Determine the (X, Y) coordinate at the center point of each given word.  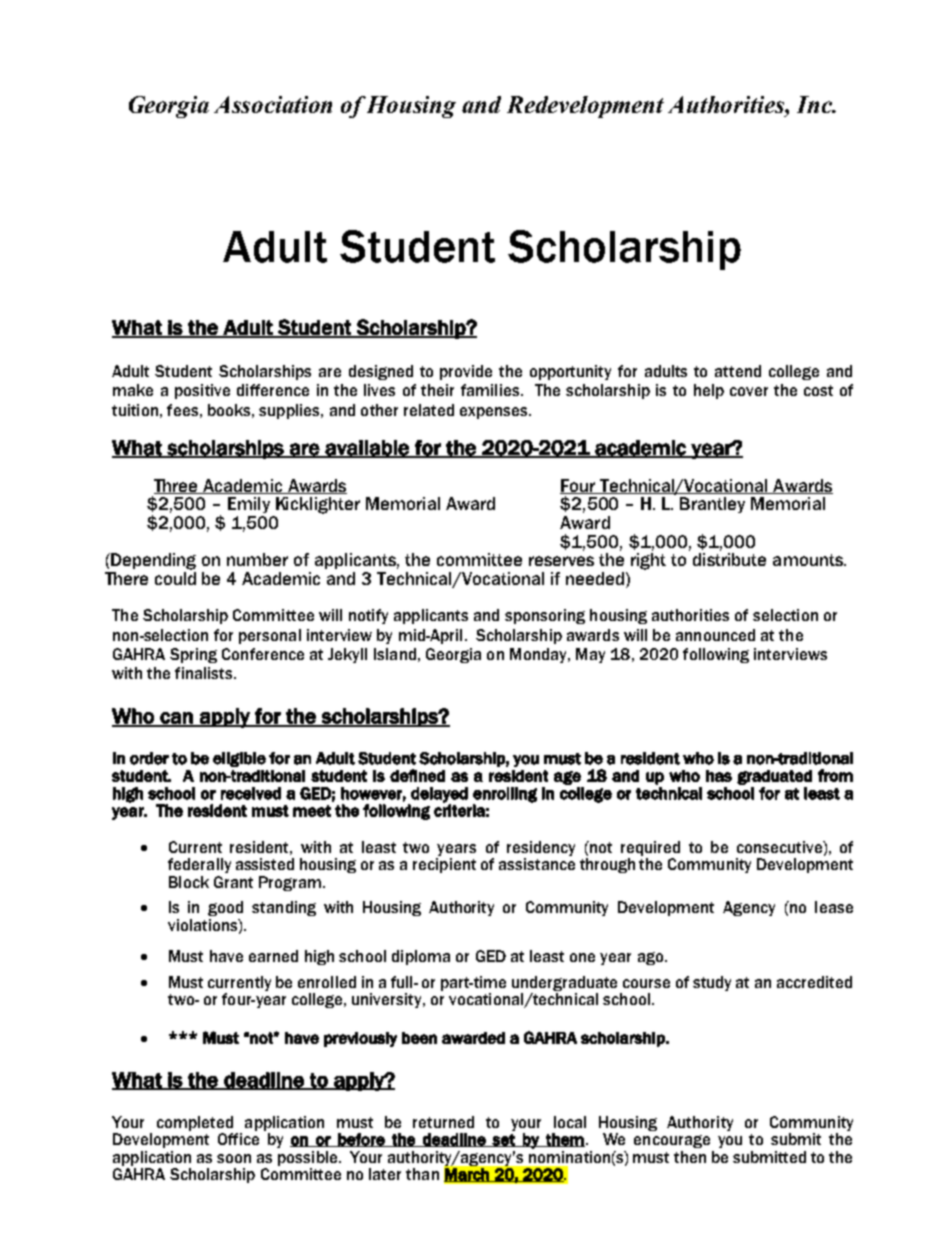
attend (738, 371)
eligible (239, 759)
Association (273, 104)
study (712, 983)
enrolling (505, 796)
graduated (774, 777)
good (225, 908)
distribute (729, 559)
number (257, 559)
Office (238, 1139)
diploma (421, 957)
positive (202, 391)
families (491, 390)
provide (466, 372)
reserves (561, 561)
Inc (815, 104)
